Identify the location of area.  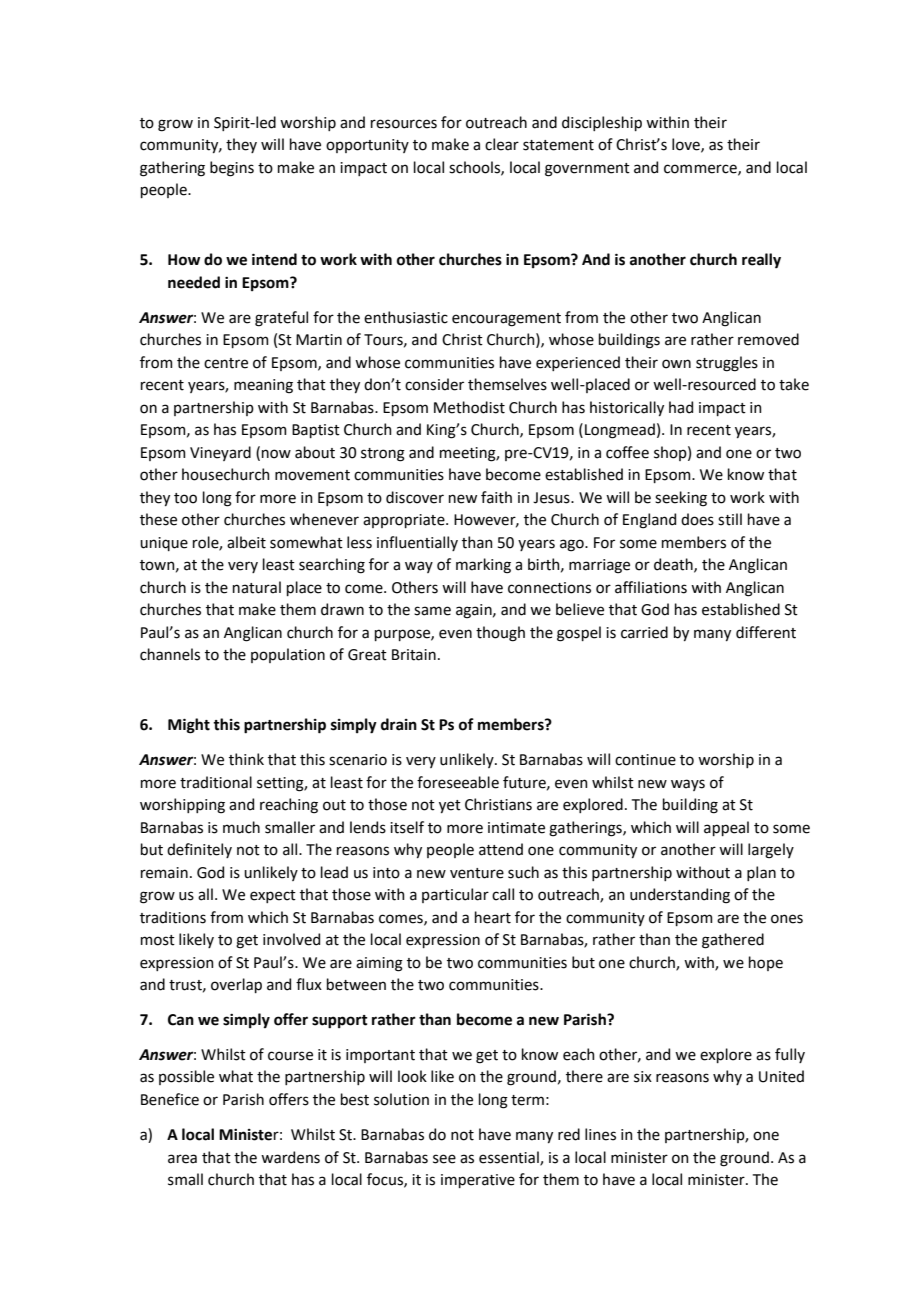
(182, 1159).
